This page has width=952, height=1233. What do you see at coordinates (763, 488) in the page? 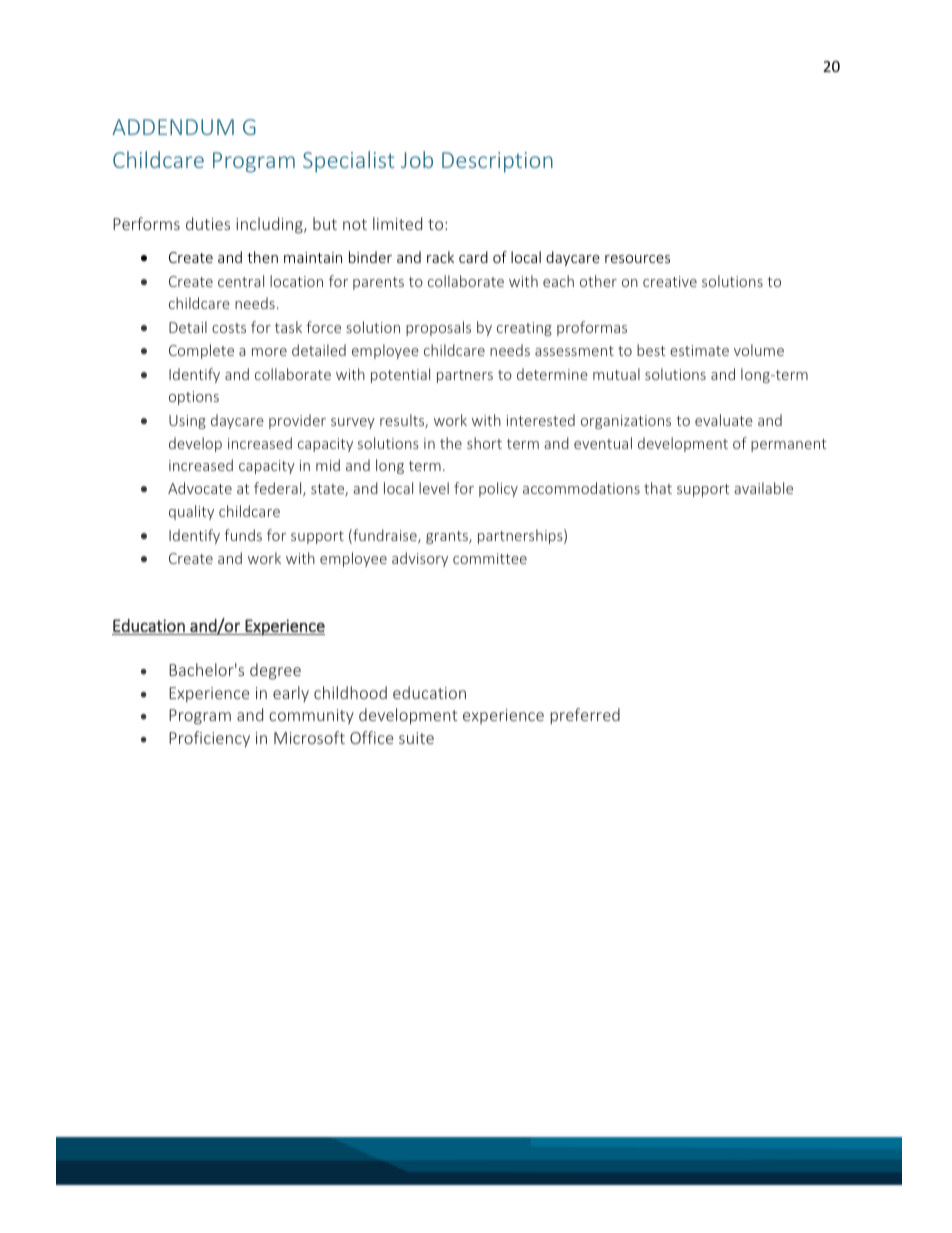
I see `available` at bounding box center [763, 488].
